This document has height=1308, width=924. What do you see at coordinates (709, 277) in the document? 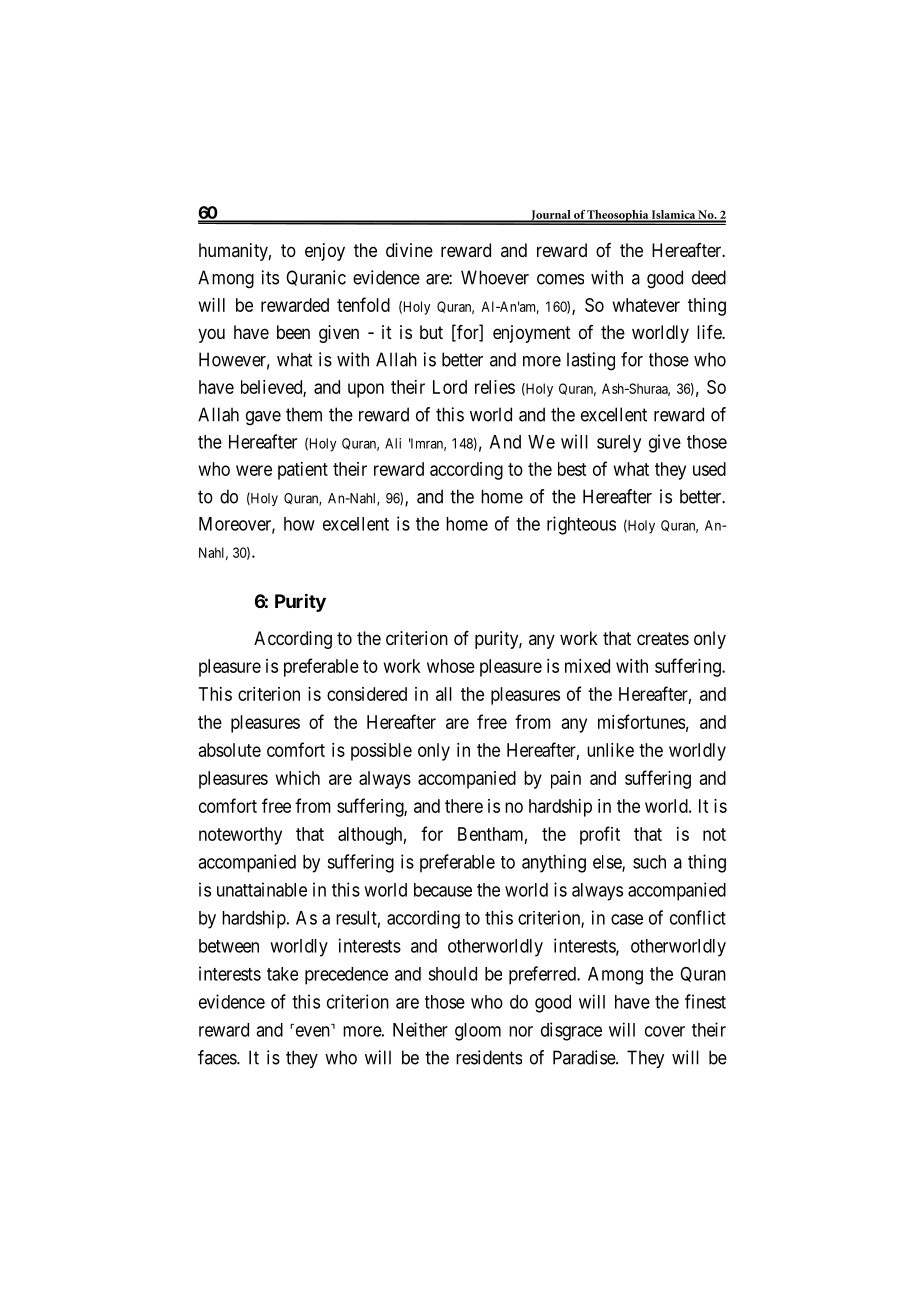
I see `deed` at bounding box center [709, 277].
